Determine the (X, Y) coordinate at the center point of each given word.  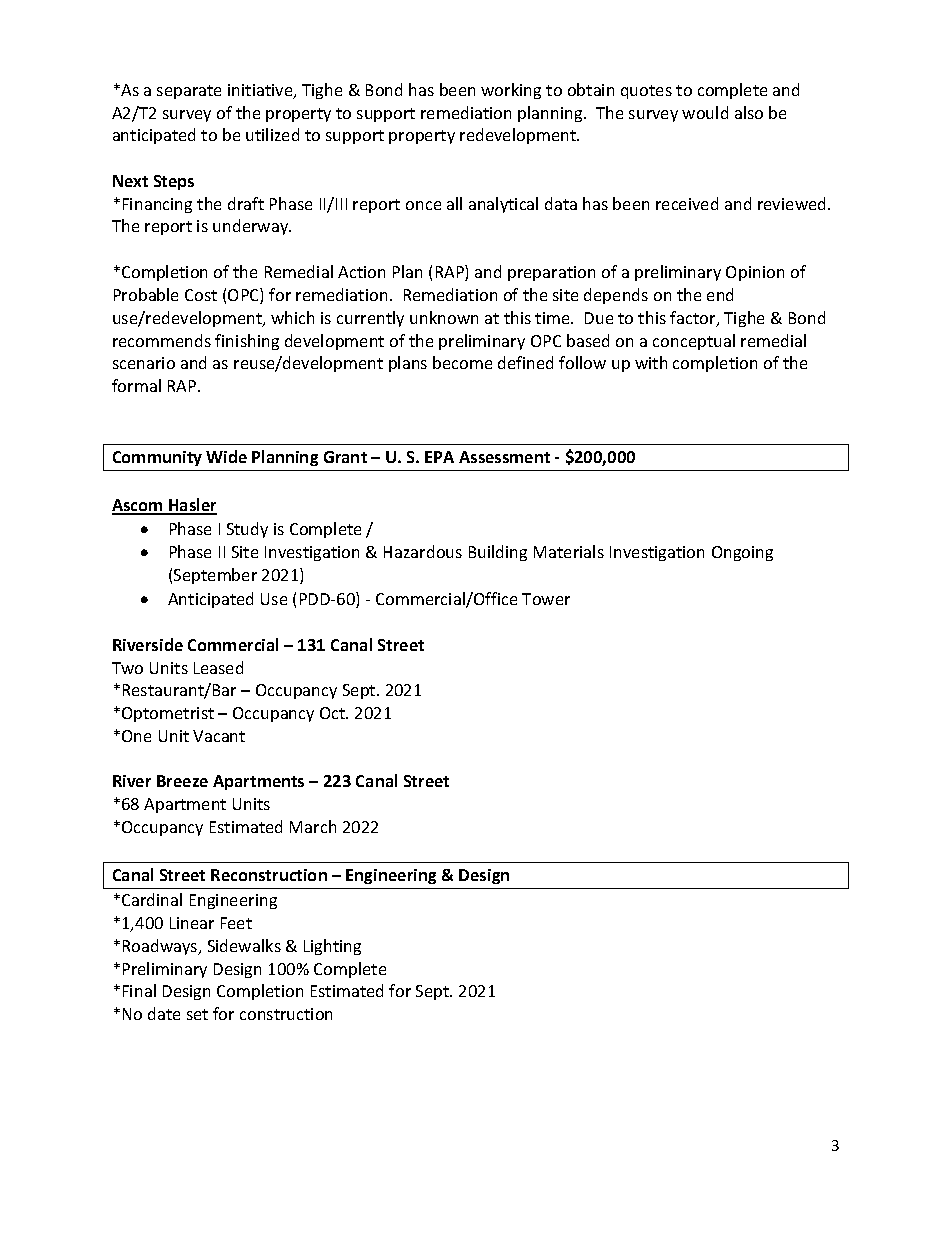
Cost (201, 295)
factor (694, 319)
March (313, 826)
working (511, 91)
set (197, 1014)
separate (189, 92)
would (705, 112)
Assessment (504, 457)
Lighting (332, 947)
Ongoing (742, 553)
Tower (546, 599)
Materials (569, 551)
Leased (218, 667)
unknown (444, 317)
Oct (333, 713)
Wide (226, 456)
